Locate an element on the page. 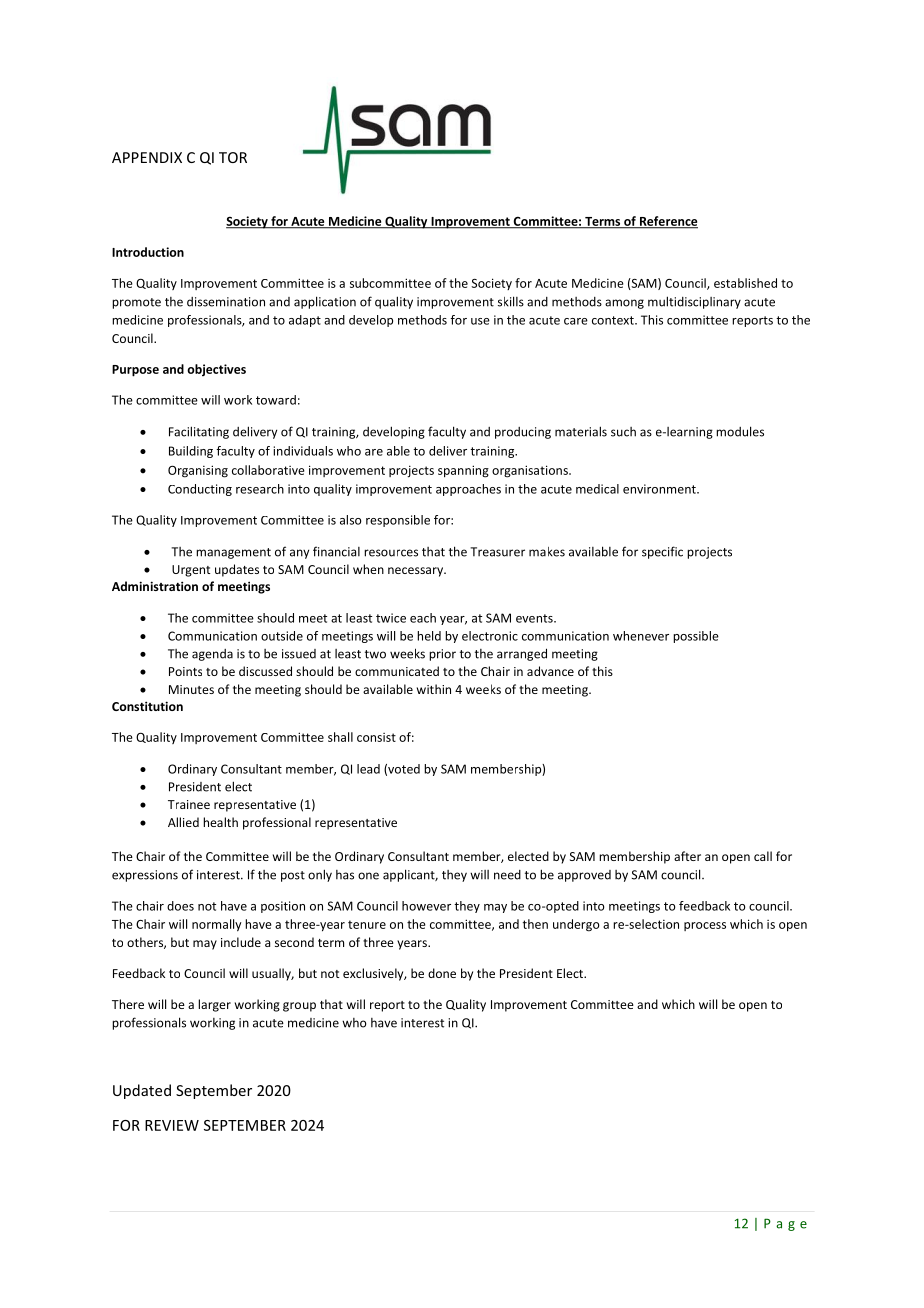 The width and height of the image is (924, 1308). done is located at coordinates (442, 973).
